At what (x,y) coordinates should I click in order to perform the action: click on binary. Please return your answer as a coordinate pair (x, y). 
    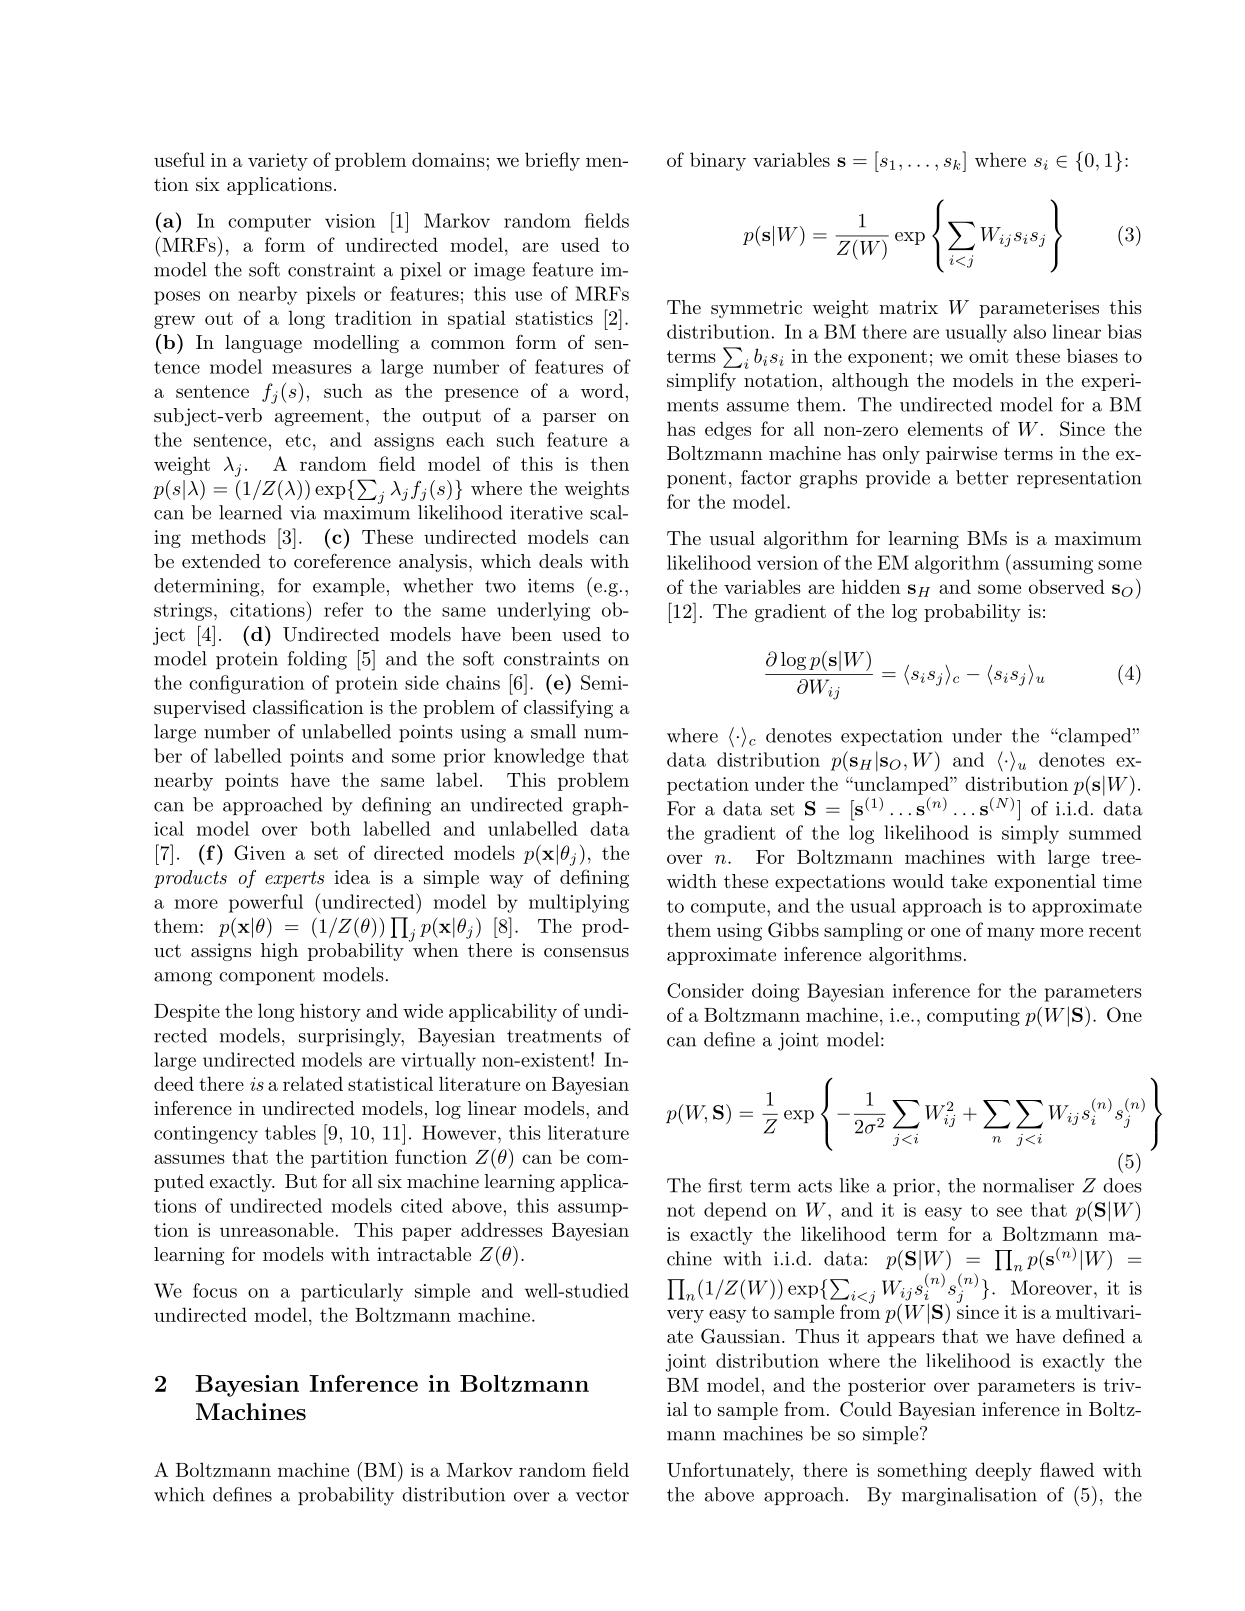
    Looking at the image, I should click on (718, 161).
